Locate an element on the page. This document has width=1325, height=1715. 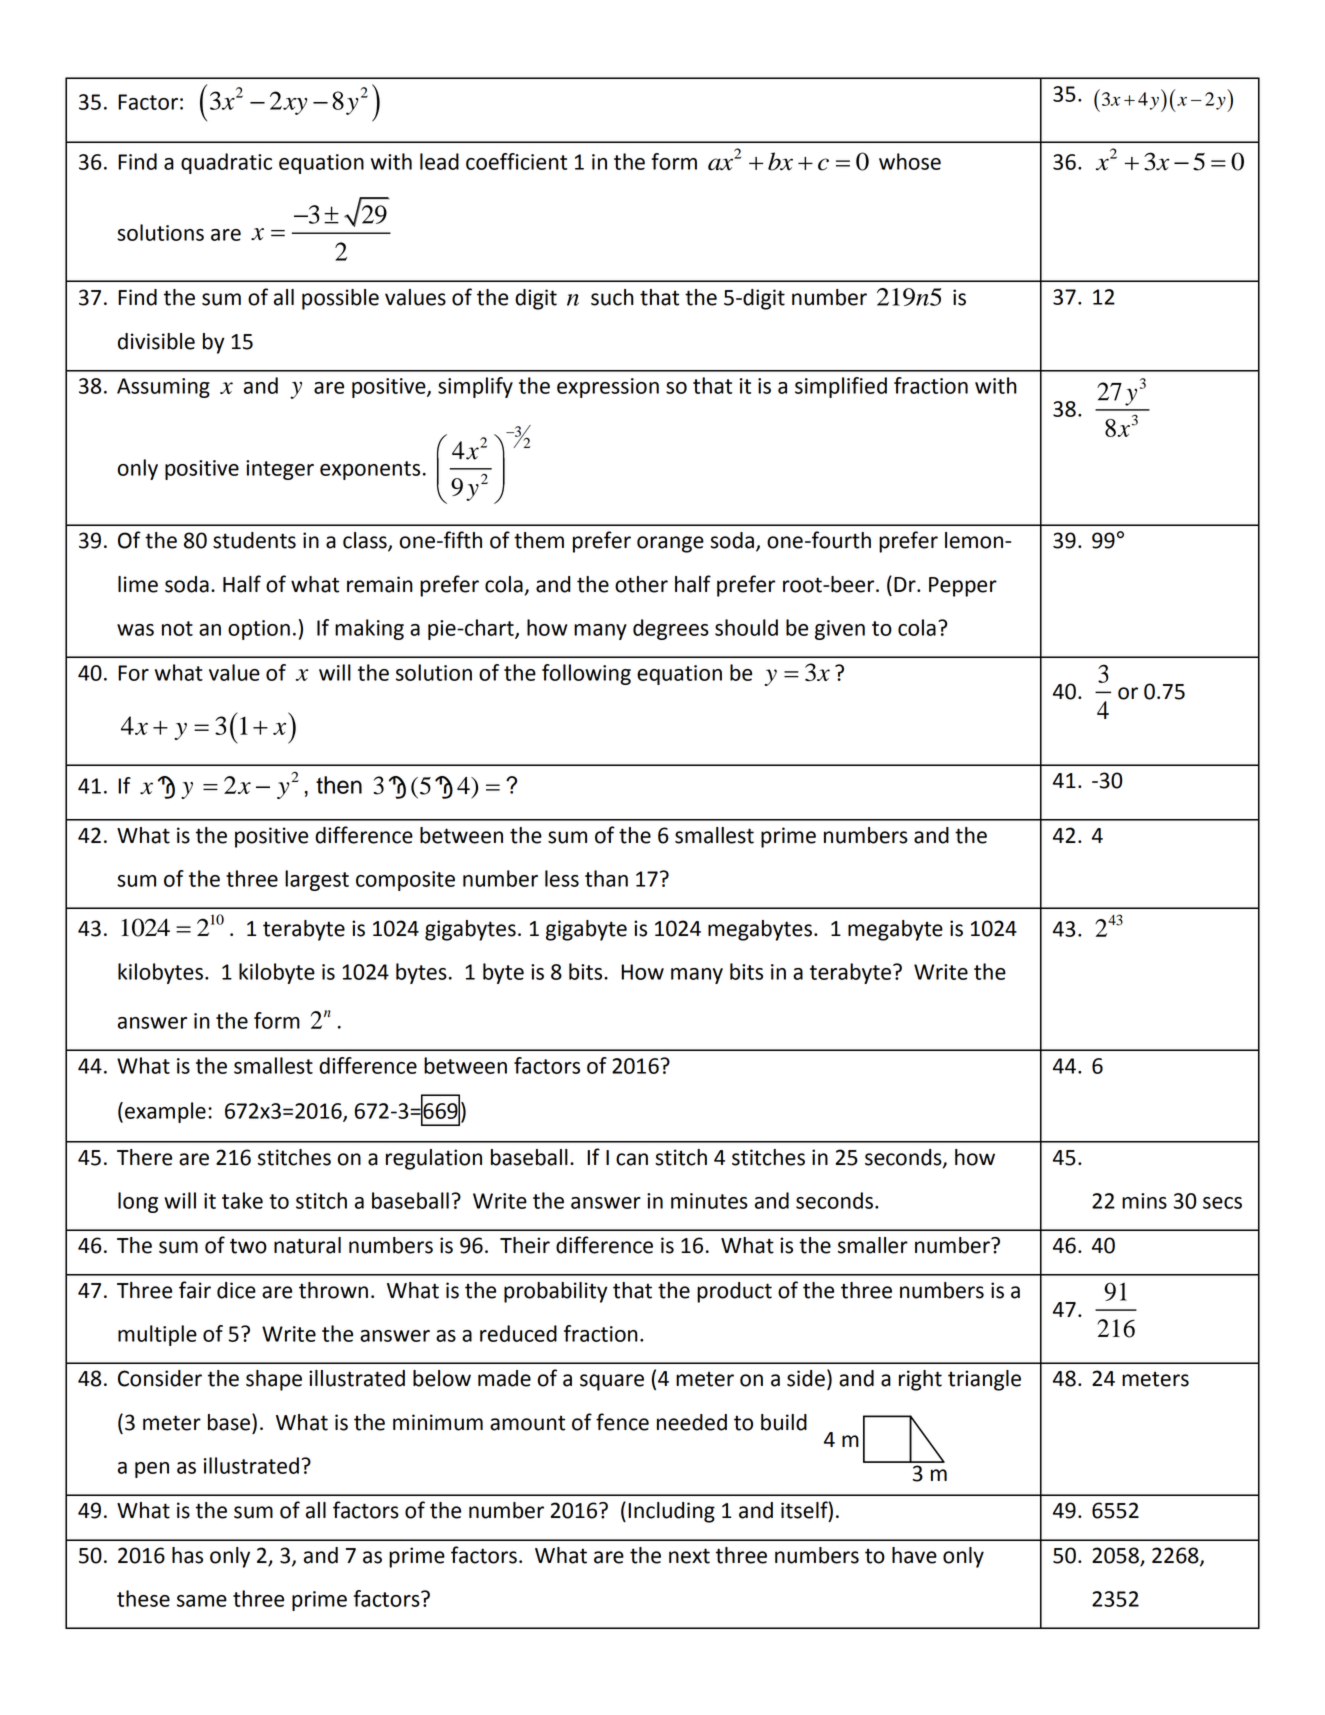
next is located at coordinates (689, 1556).
